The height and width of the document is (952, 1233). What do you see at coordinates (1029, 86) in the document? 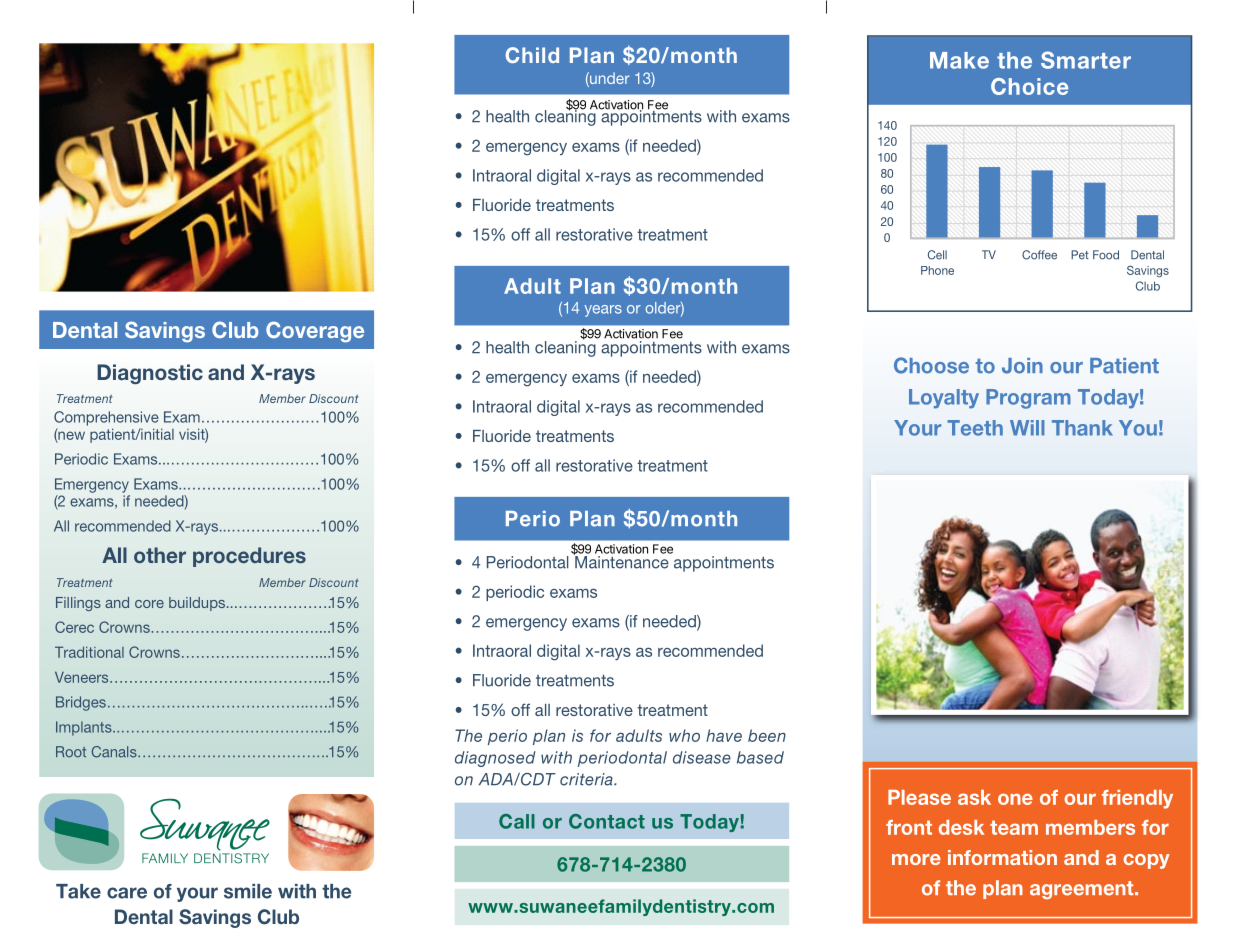
I see `Choice` at bounding box center [1029, 86].
